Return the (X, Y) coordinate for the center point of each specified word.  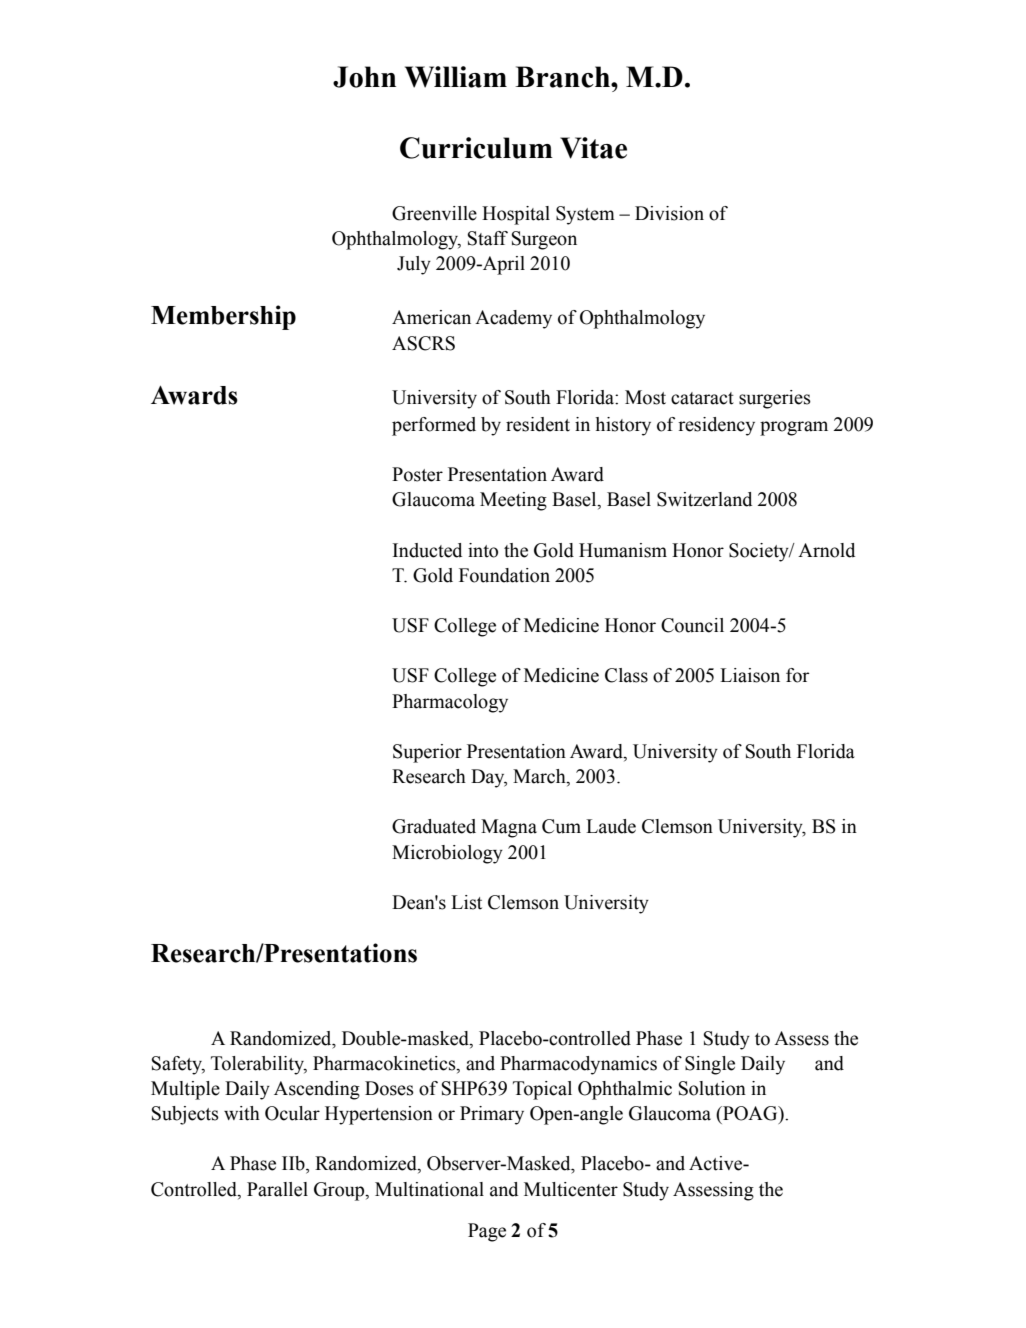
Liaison (750, 675)
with (242, 1113)
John (364, 77)
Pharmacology (450, 703)
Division (669, 213)
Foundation (504, 575)
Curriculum (476, 148)
